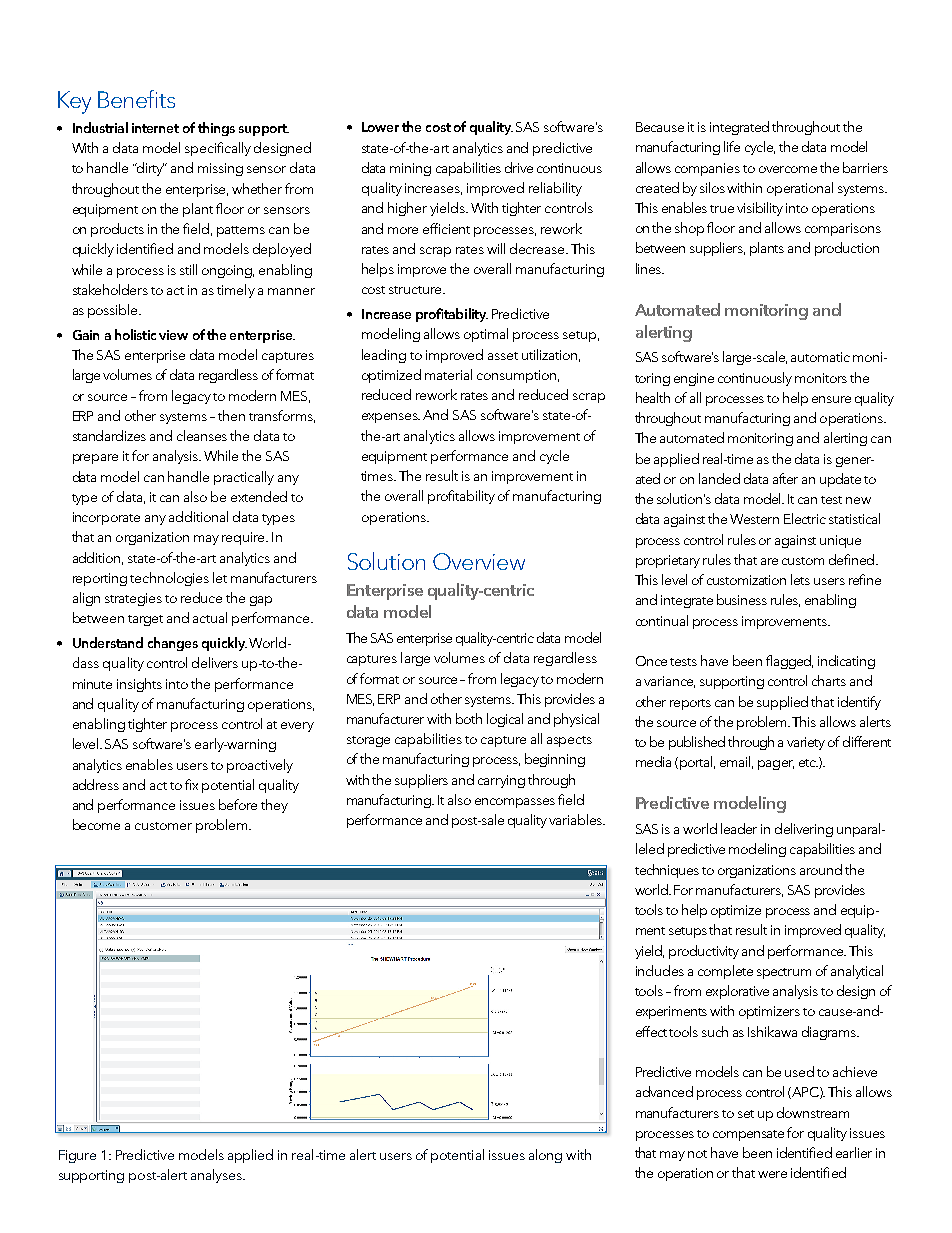 Image resolution: width=952 pixels, height=1233 pixels. I want to click on life, so click(732, 146).
